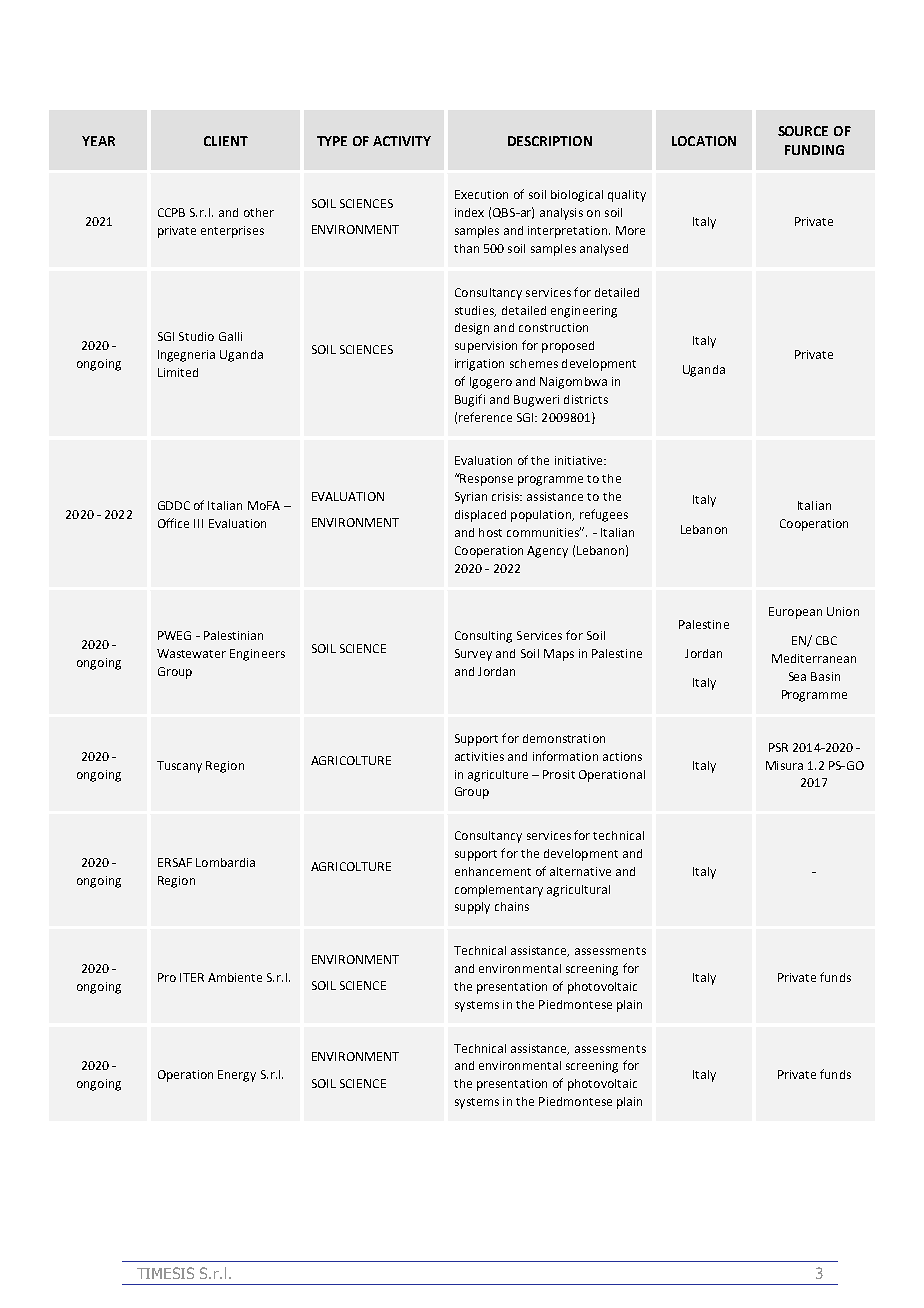  I want to click on Office, so click(173, 523).
